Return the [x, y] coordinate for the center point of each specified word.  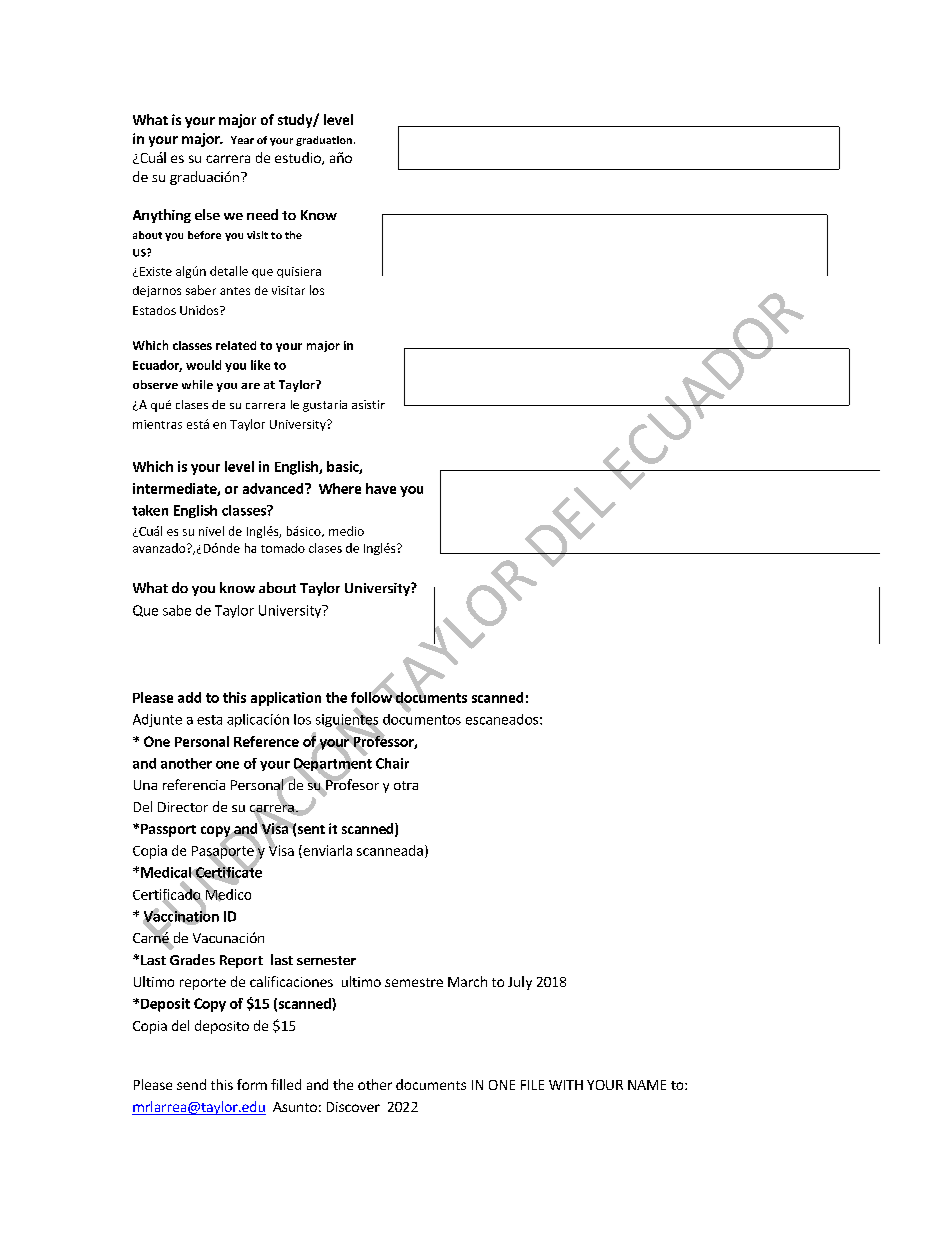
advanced [274, 488]
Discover [353, 1107]
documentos [422, 718]
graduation [325, 141]
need [262, 214]
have [381, 488]
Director [183, 807]
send [191, 1084]
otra [406, 785]
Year [242, 140]
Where [340, 488]
